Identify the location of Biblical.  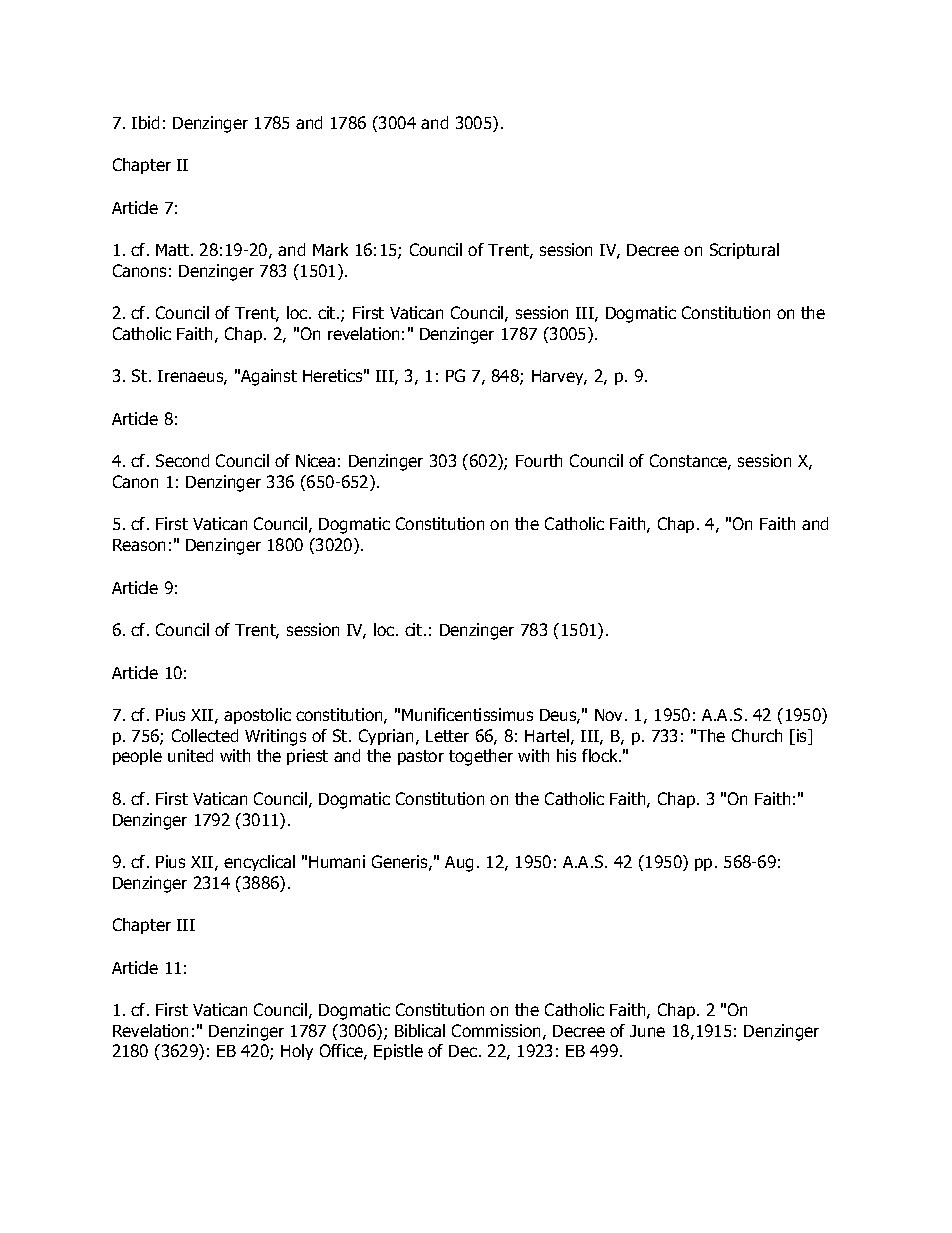
(420, 1030).
